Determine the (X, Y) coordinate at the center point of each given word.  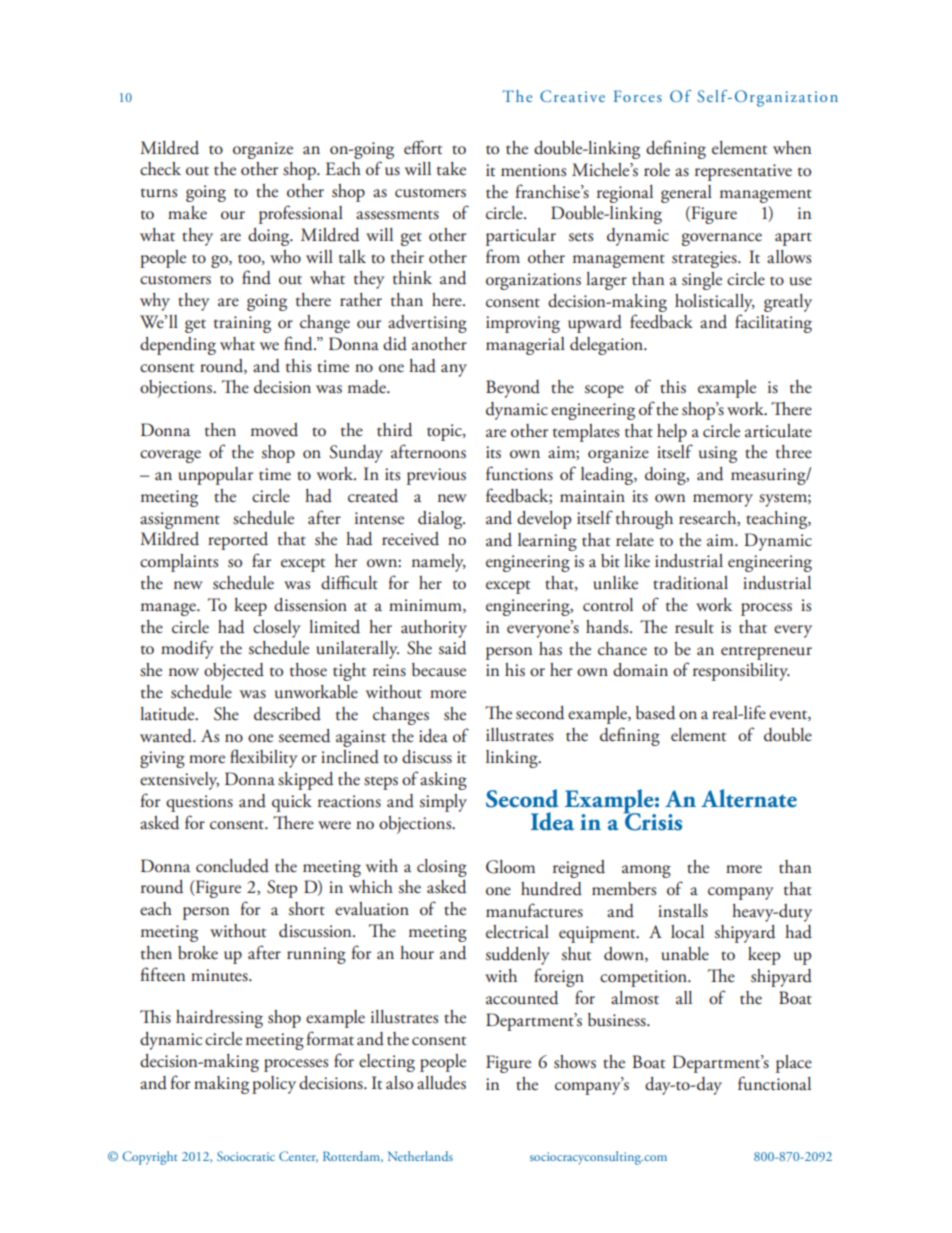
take (451, 169)
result (694, 627)
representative (743, 172)
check (160, 169)
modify (187, 649)
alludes (441, 1083)
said (452, 648)
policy (274, 1085)
